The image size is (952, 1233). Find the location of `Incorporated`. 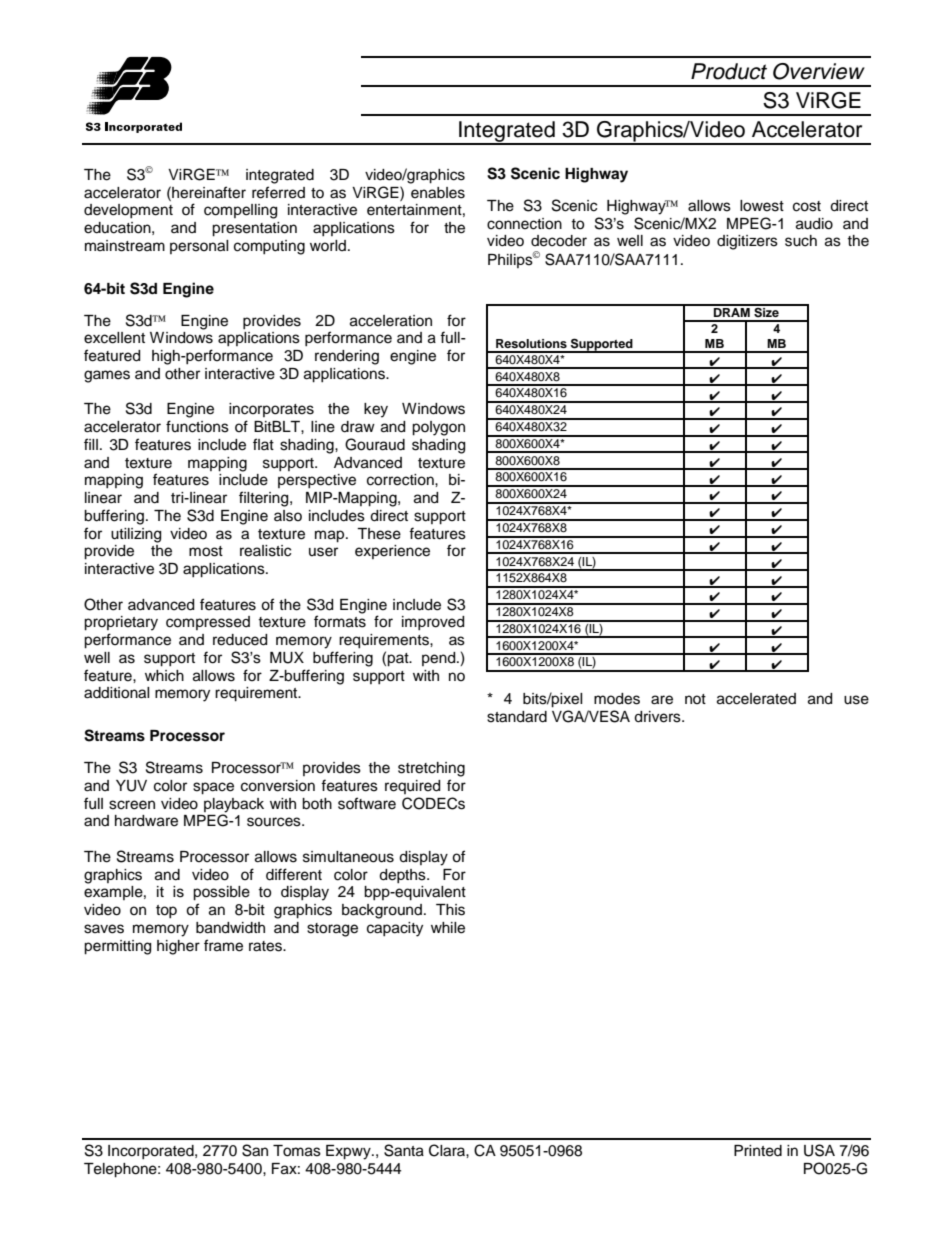

Incorporated is located at coordinates (152, 1152).
